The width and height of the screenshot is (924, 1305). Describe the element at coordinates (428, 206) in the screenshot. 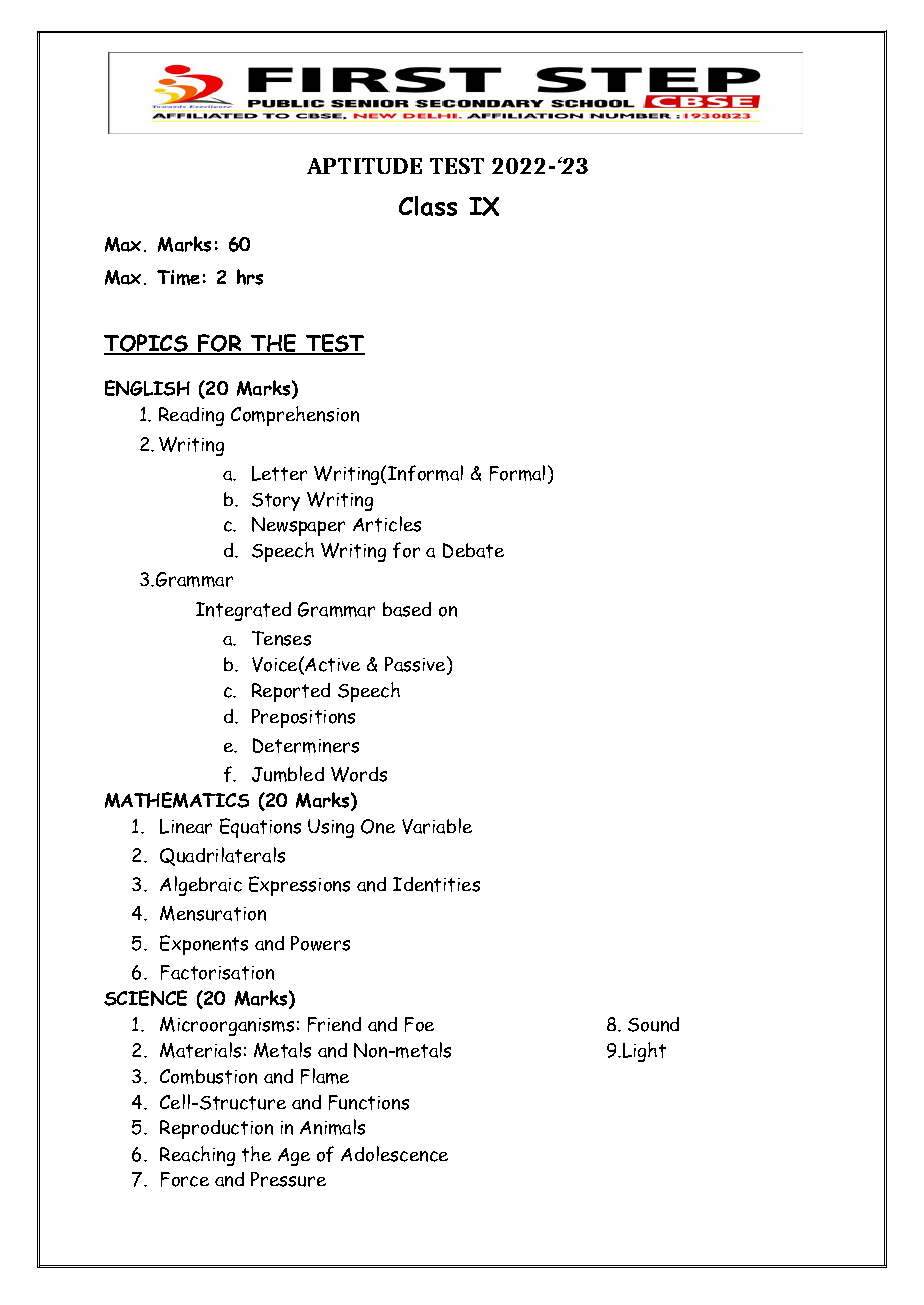

I see `Class` at that location.
